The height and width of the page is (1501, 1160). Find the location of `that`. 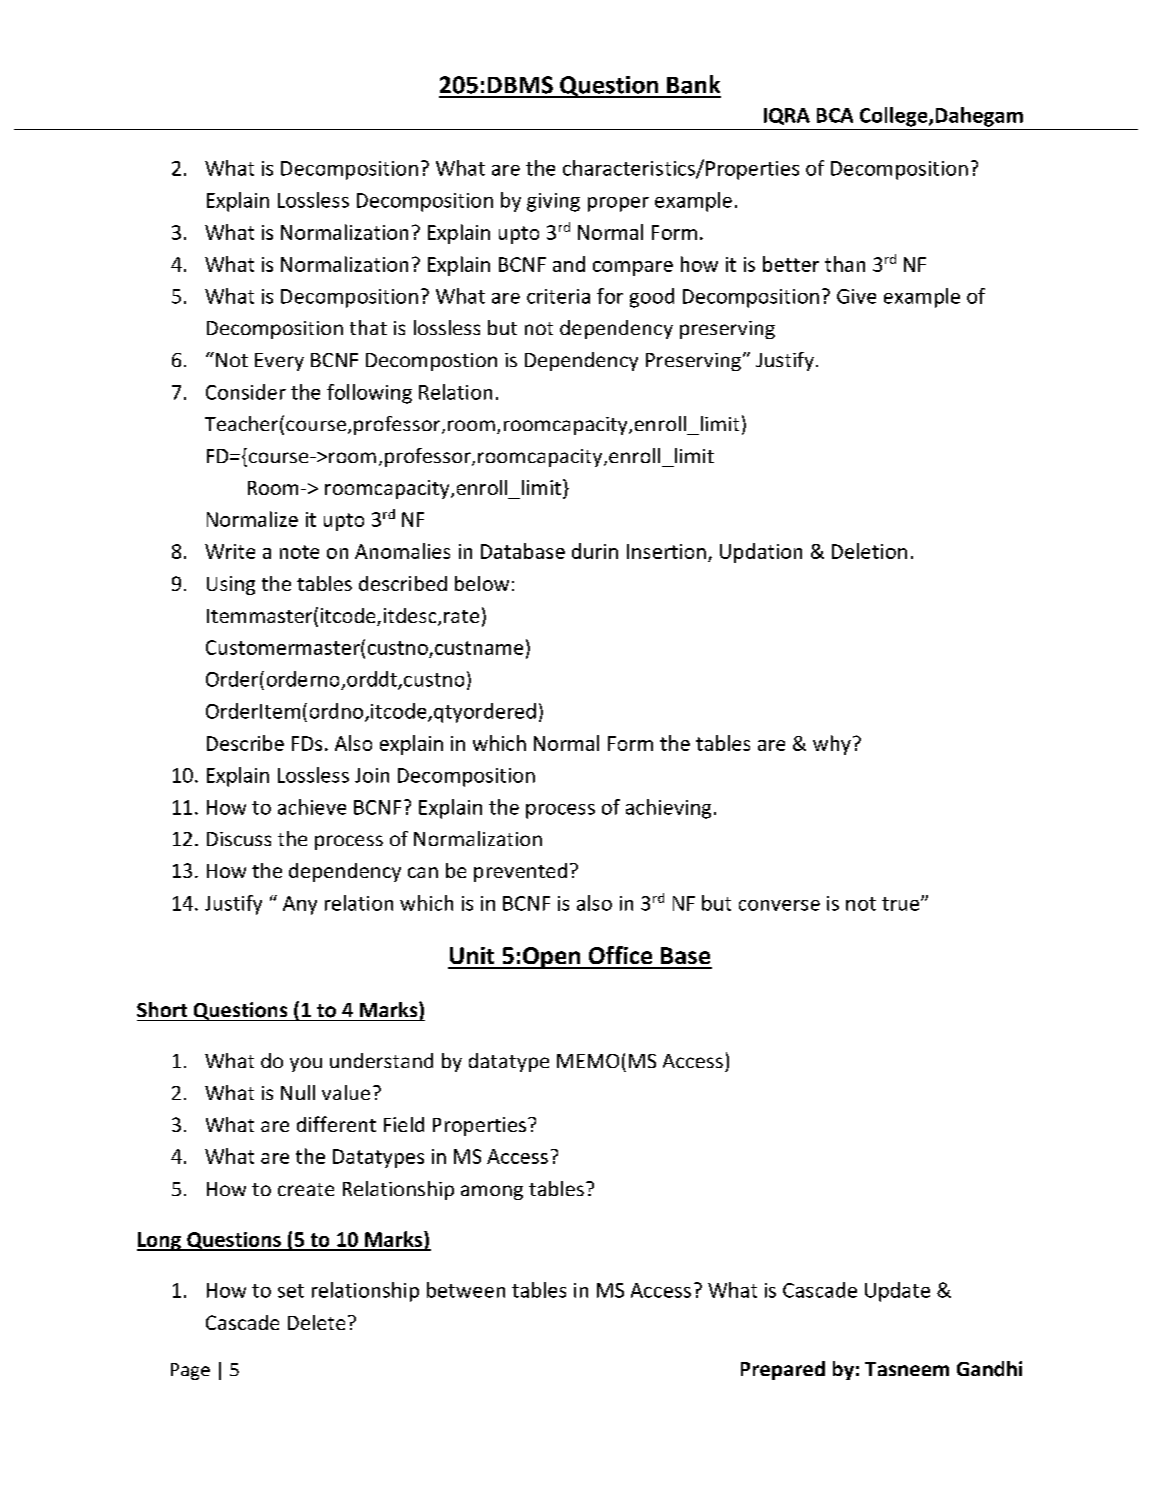

that is located at coordinates (368, 327).
